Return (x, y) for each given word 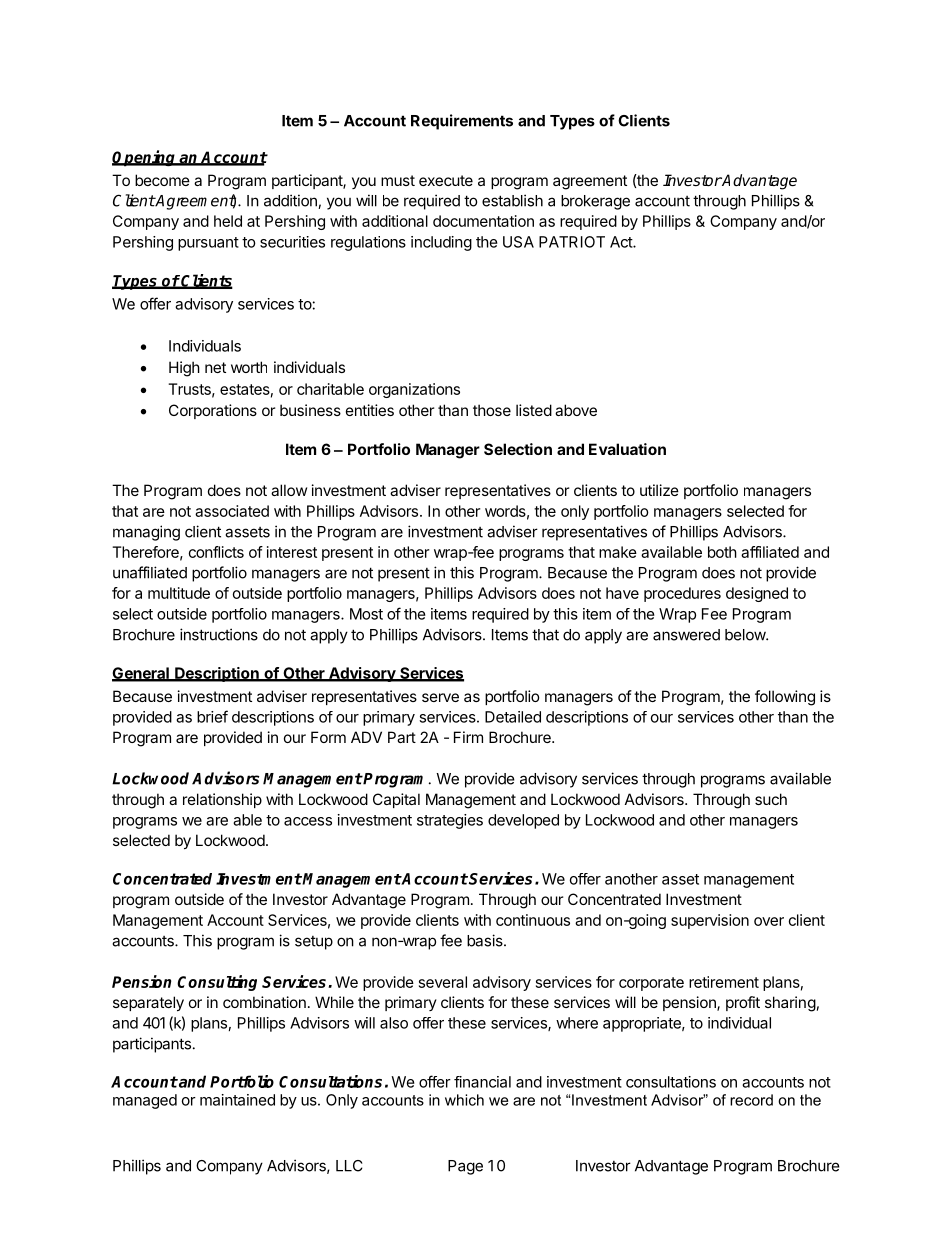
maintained (237, 1100)
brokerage (595, 202)
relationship (222, 800)
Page (465, 1167)
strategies (450, 821)
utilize (659, 490)
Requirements (462, 122)
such (771, 799)
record (751, 1100)
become (162, 180)
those (492, 410)
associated (232, 511)
